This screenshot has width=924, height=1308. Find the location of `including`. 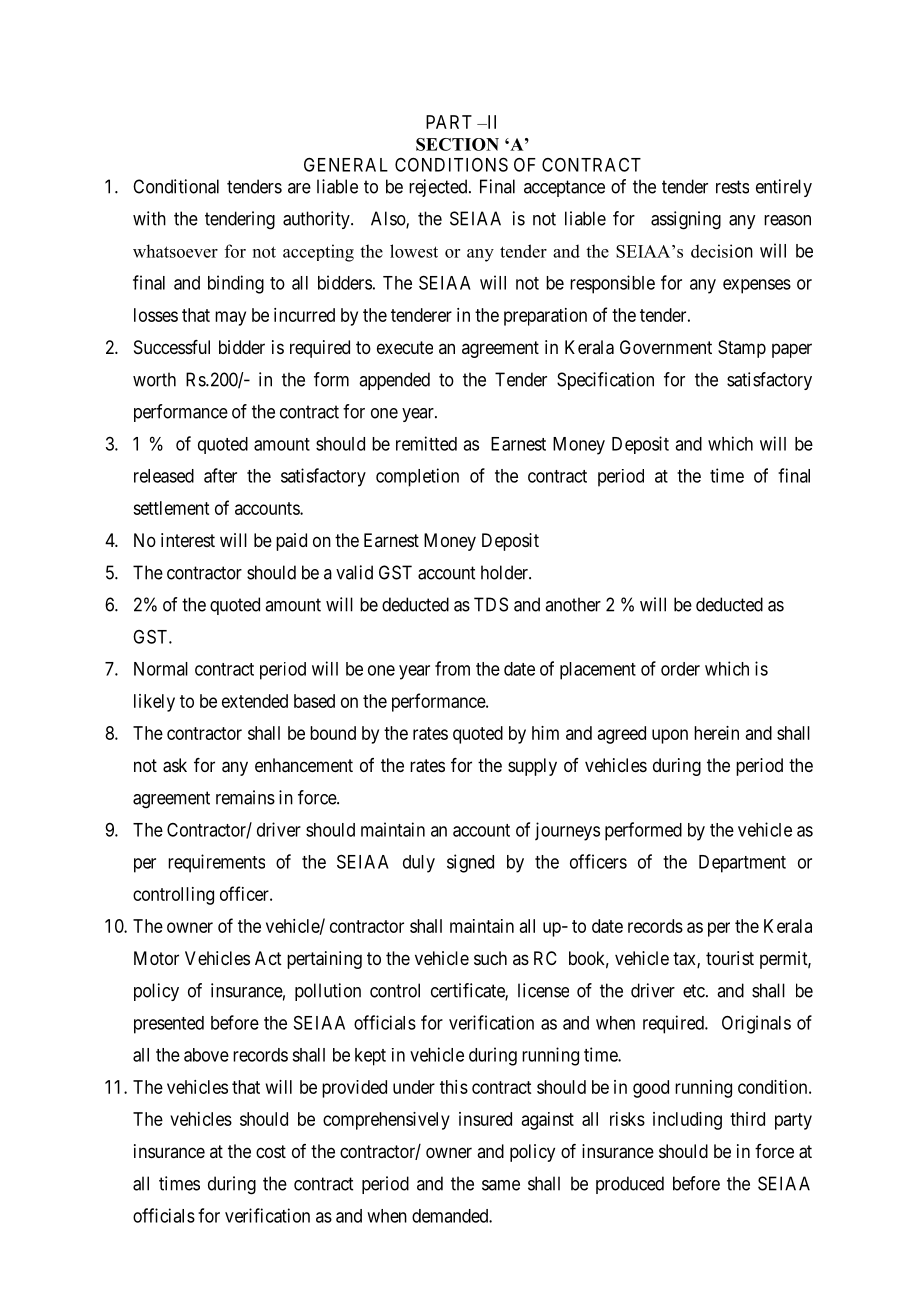

including is located at coordinates (687, 1121).
